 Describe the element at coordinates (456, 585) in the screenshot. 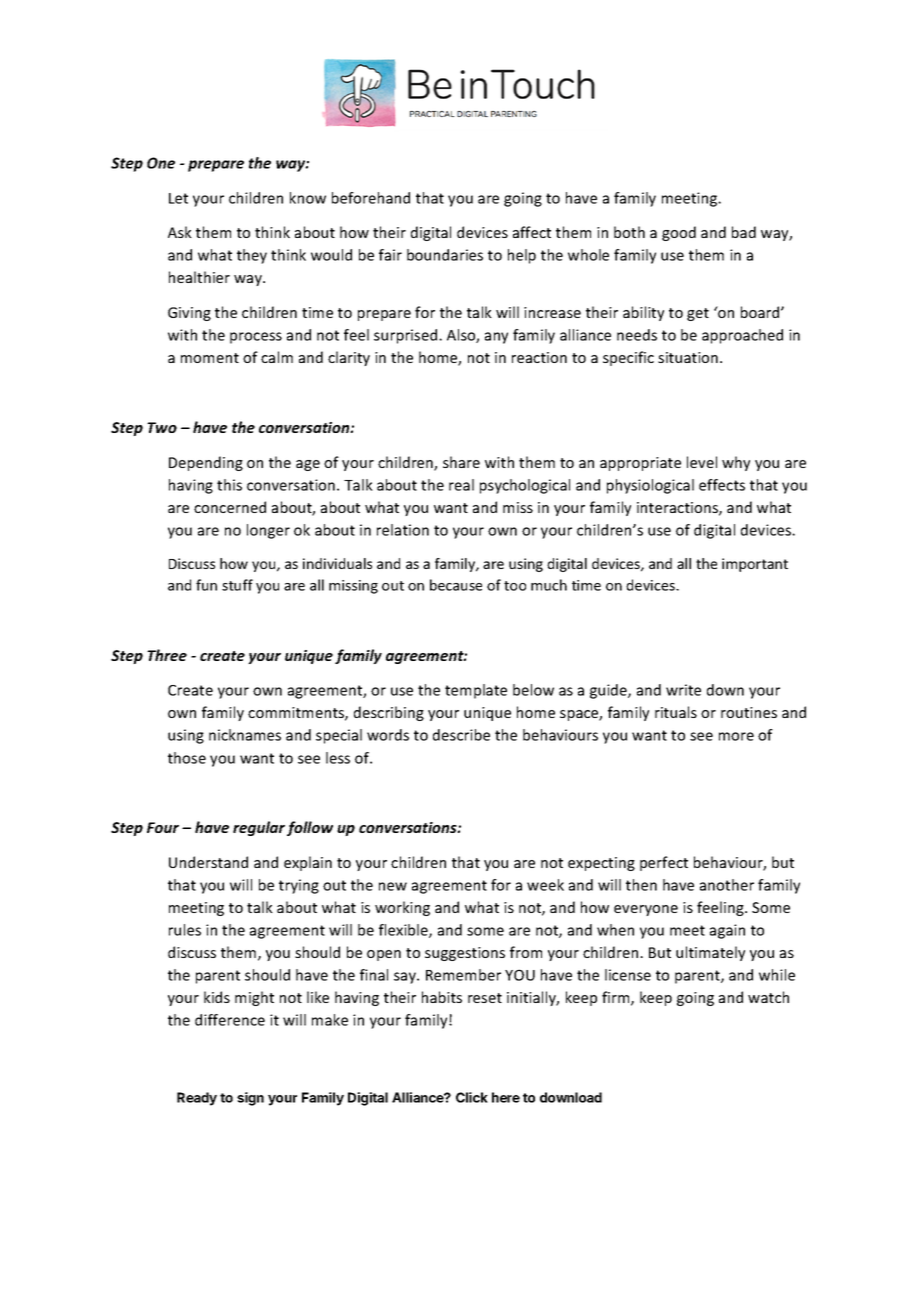

I see `because` at that location.
